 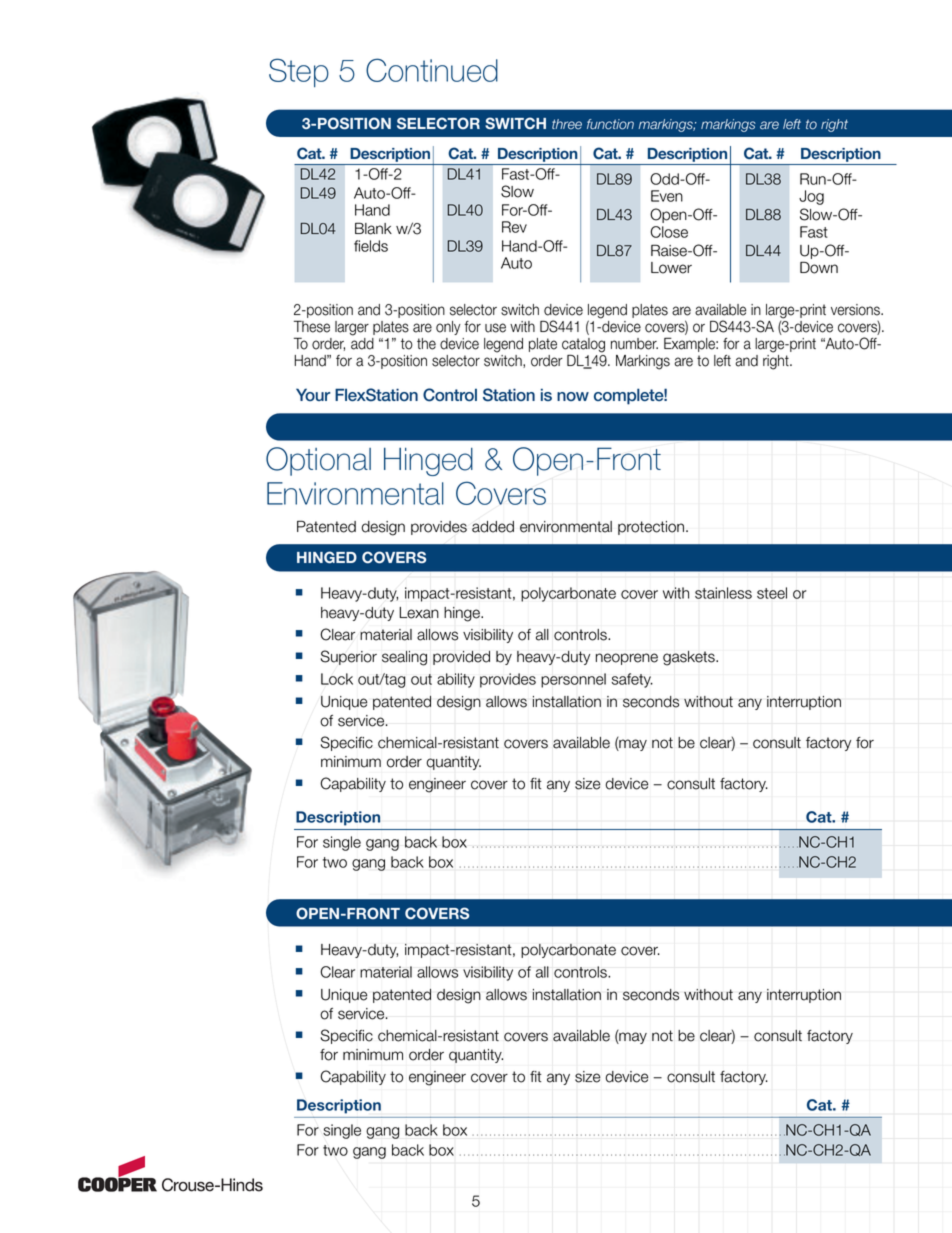 What do you see at coordinates (299, 72) in the screenshot?
I see `Step` at bounding box center [299, 72].
